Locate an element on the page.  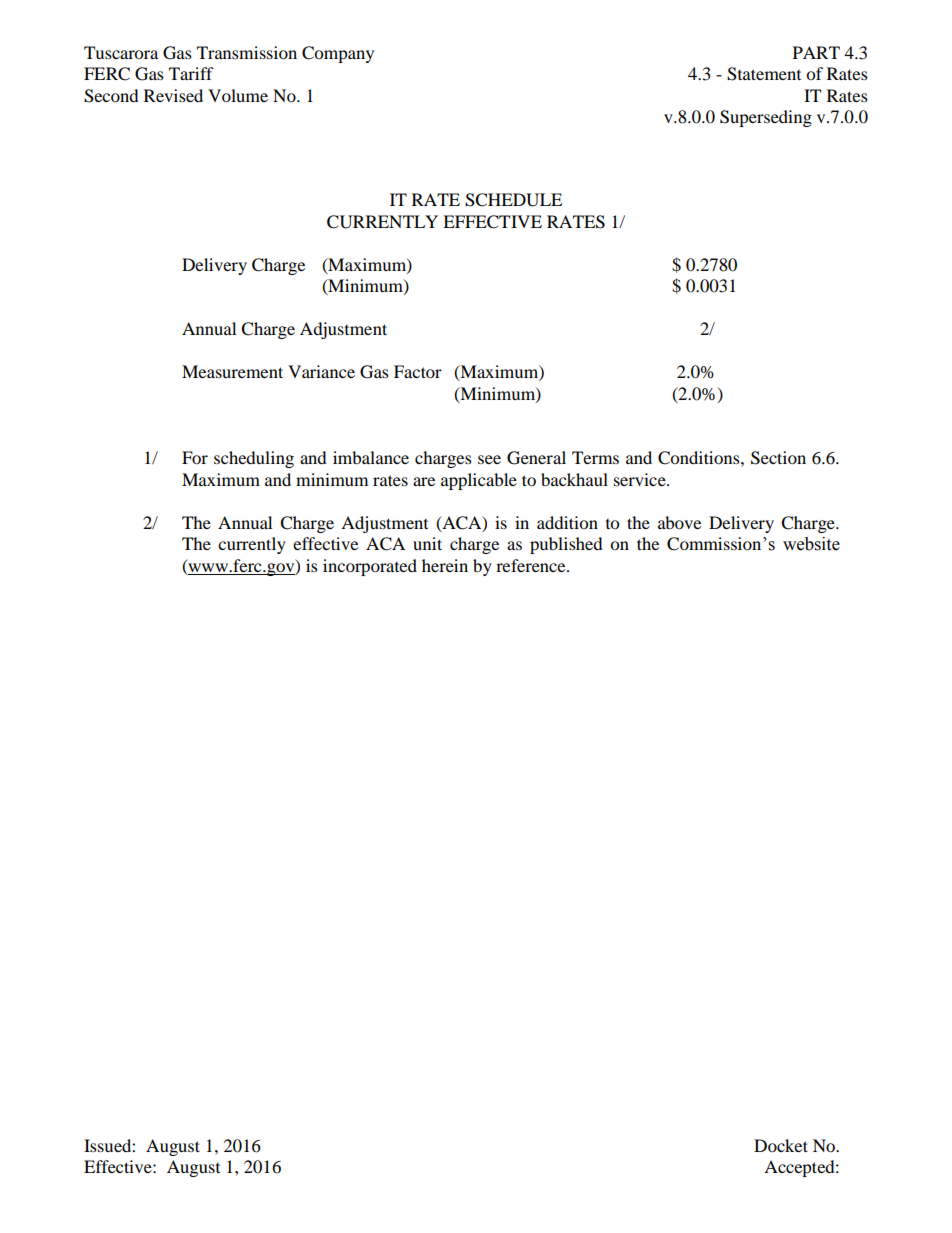
reference is located at coordinates (532, 565).
